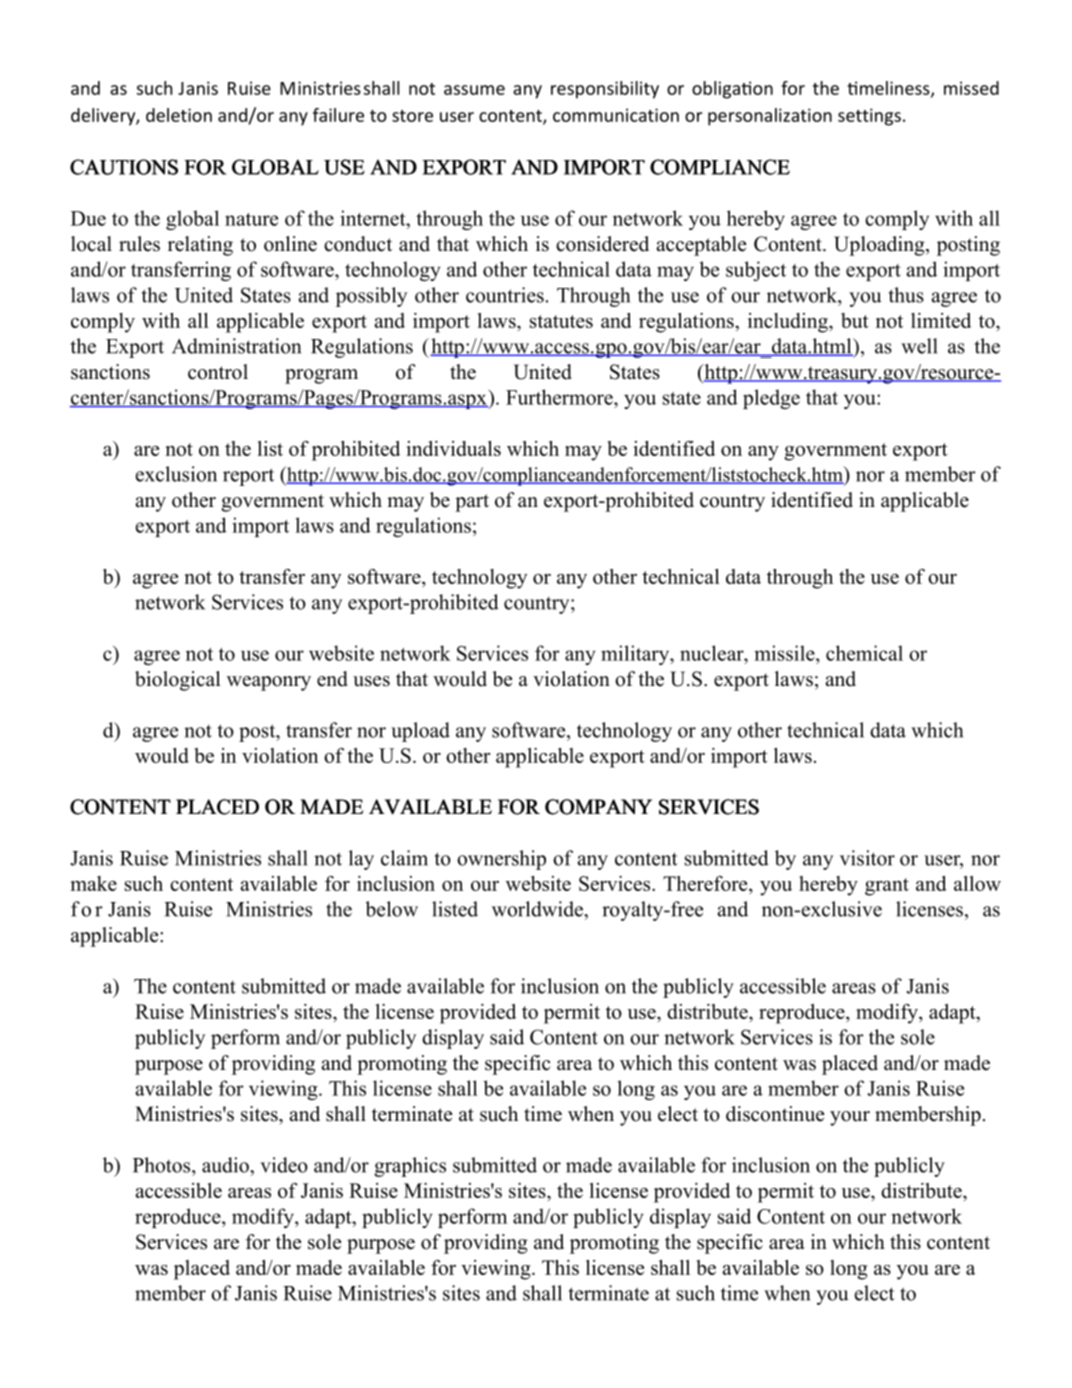  Describe the element at coordinates (864, 653) in the image. I see `chemical` at that location.
